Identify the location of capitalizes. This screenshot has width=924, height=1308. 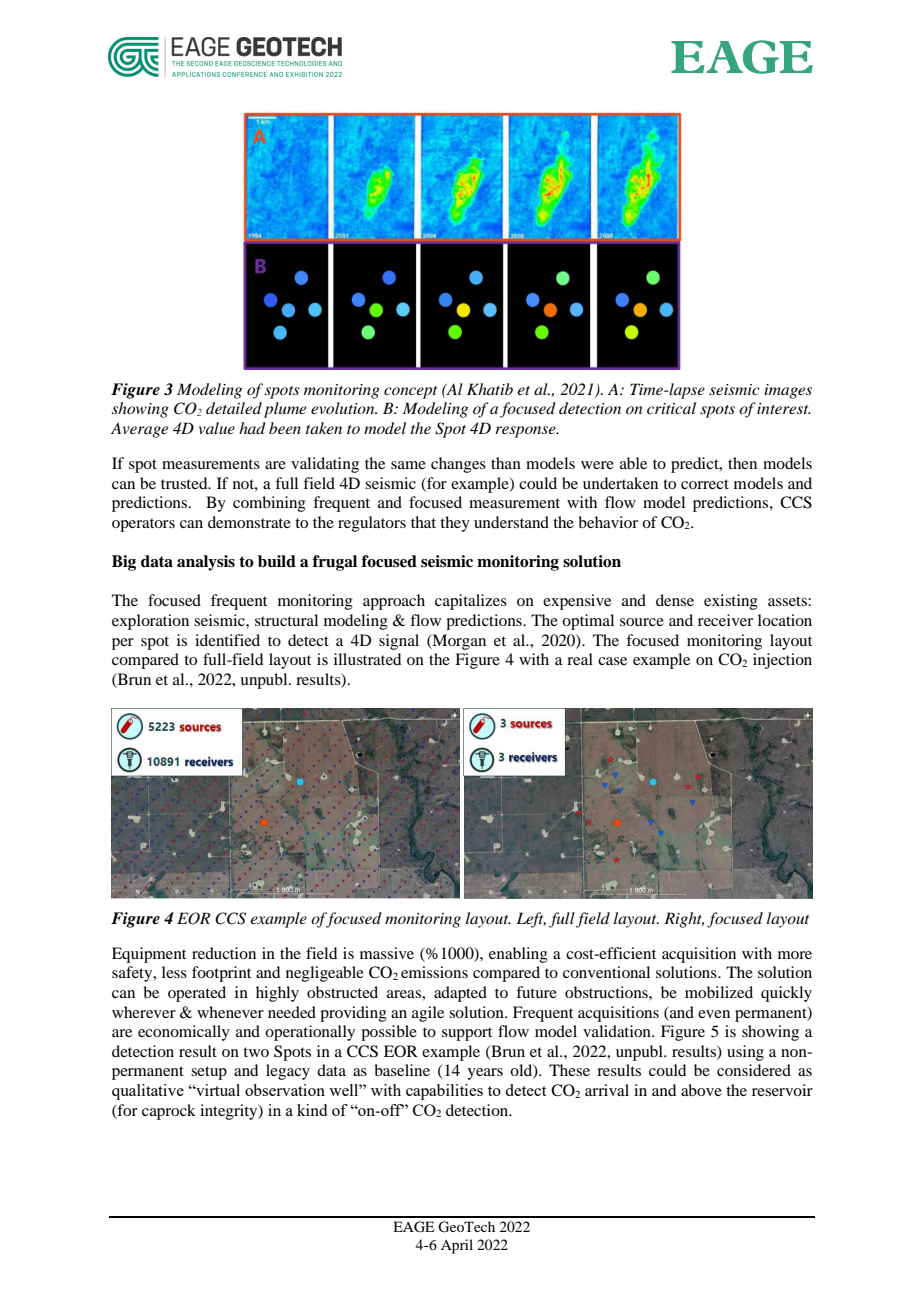
(471, 602).
